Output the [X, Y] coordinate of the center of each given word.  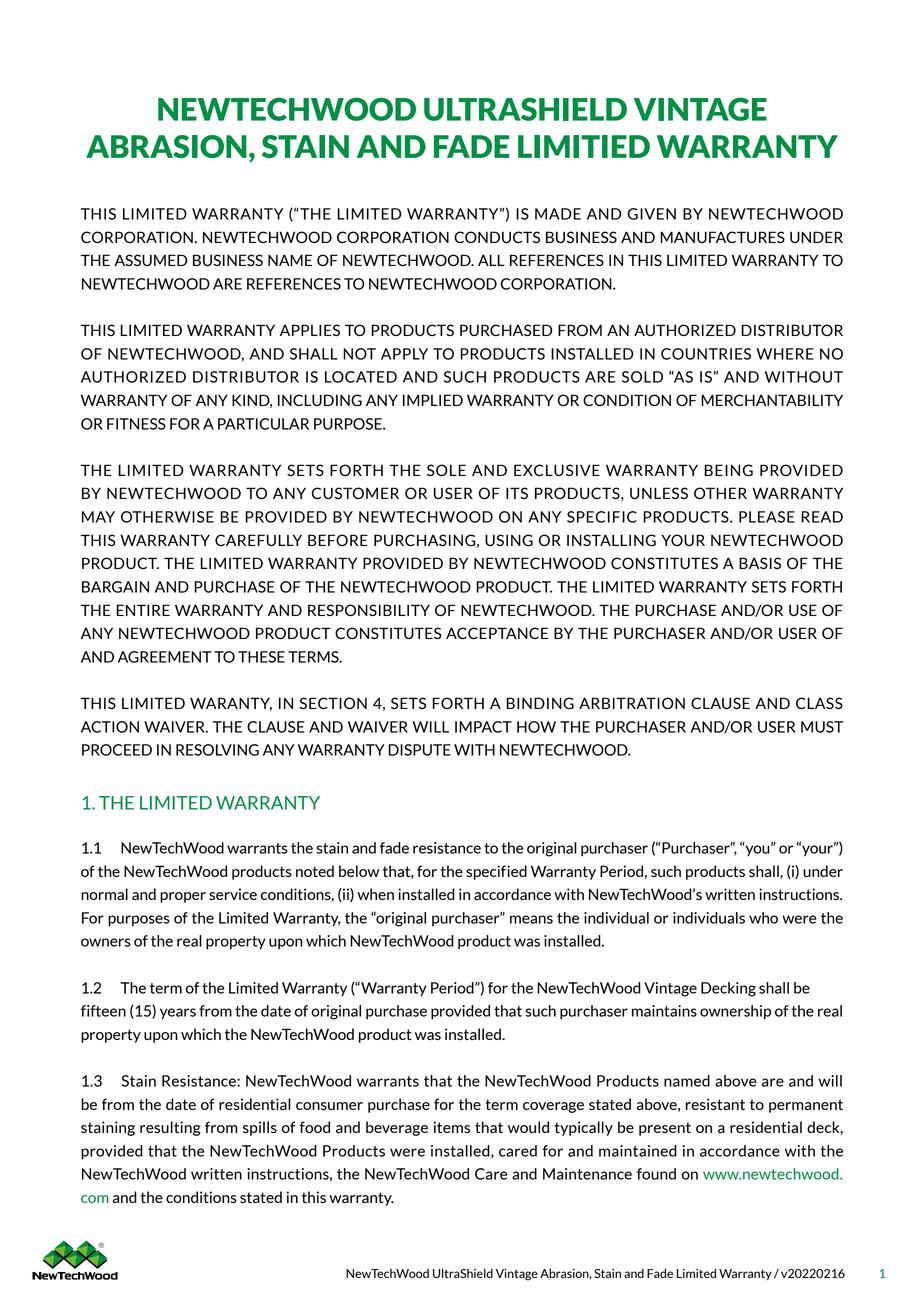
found [656, 1174]
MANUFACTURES [722, 237]
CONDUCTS [497, 237]
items [452, 1127]
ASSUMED [151, 260]
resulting [170, 1128]
